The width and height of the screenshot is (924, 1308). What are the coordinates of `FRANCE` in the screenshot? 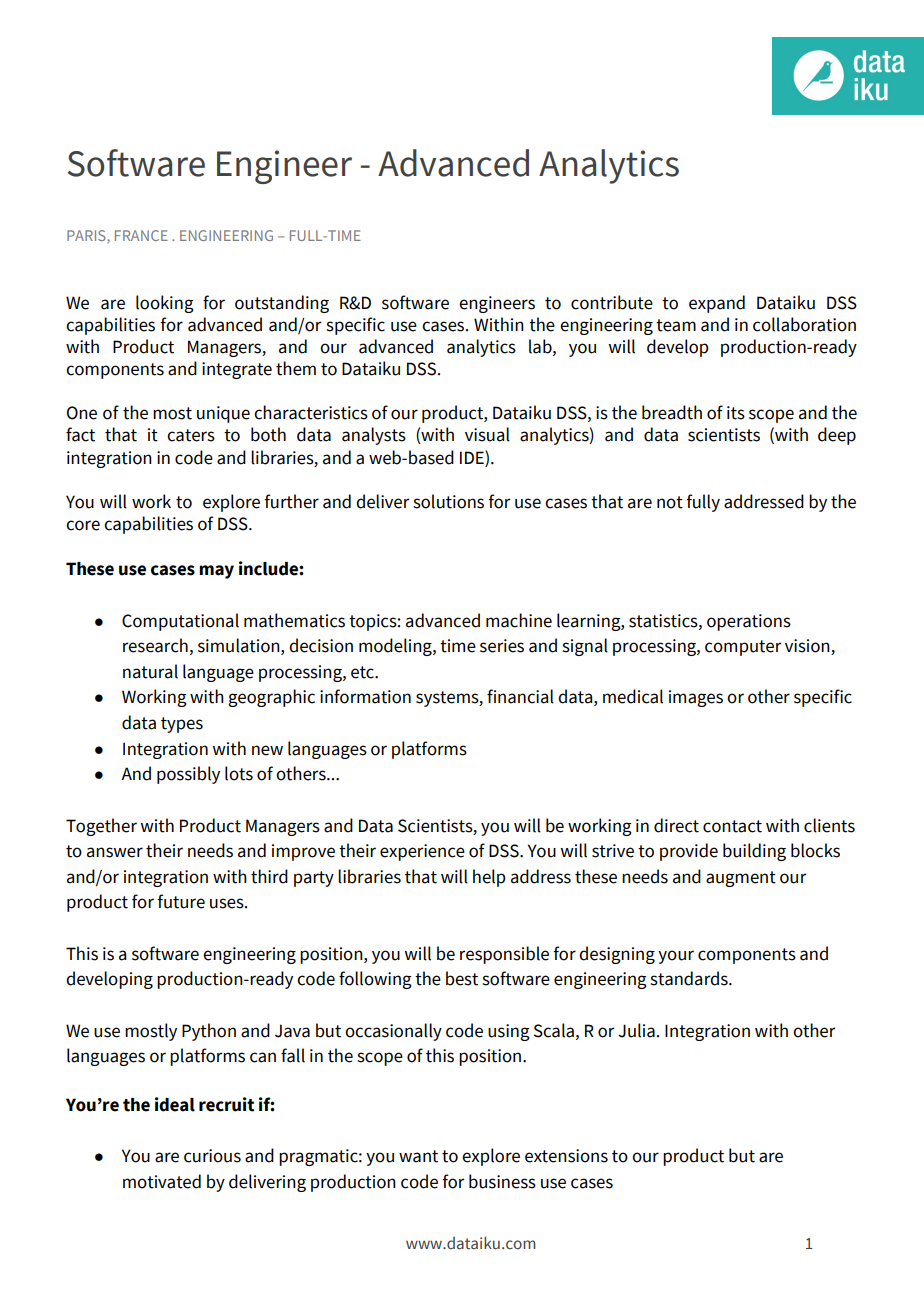 It's located at (141, 235).
